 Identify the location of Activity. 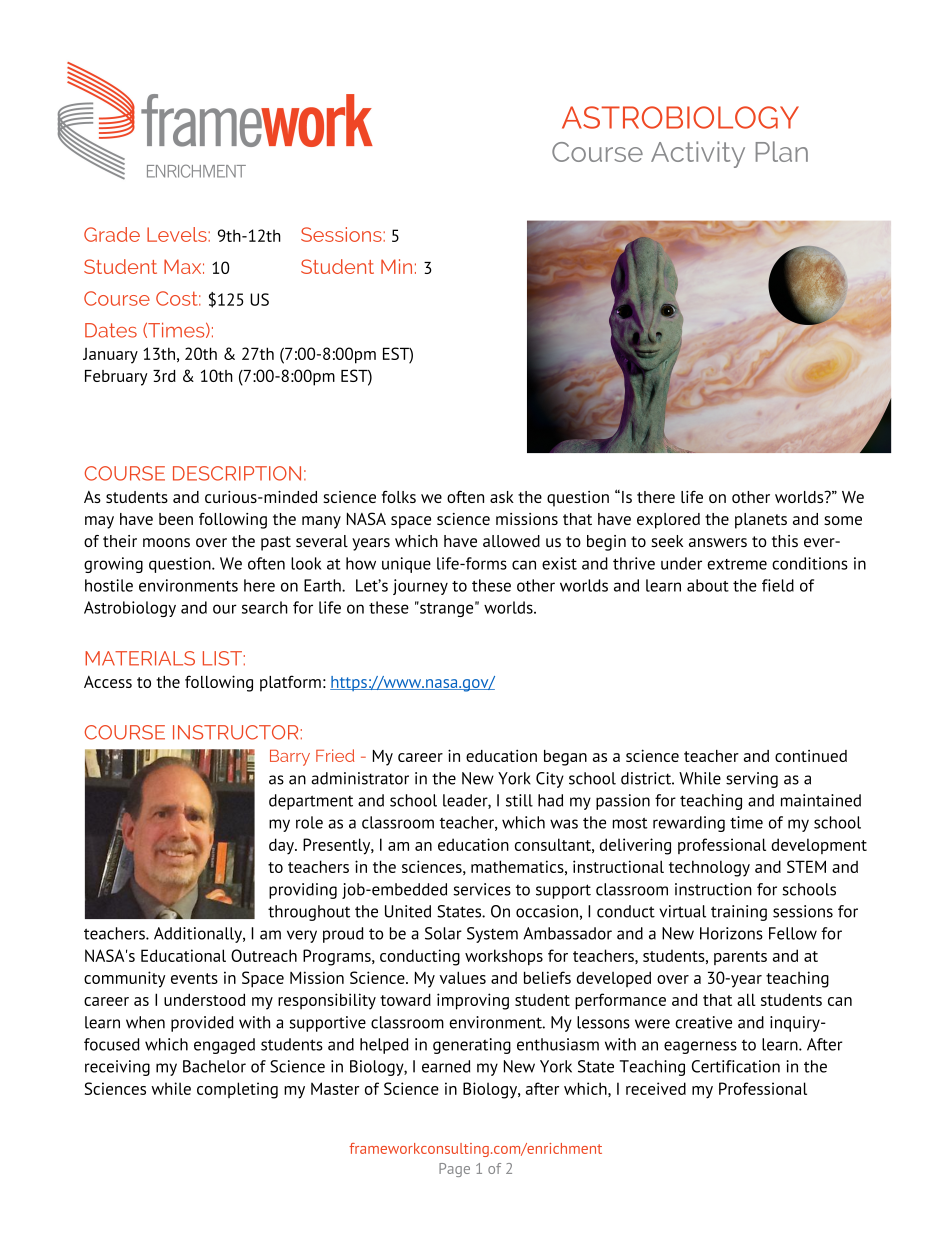
(698, 154).
